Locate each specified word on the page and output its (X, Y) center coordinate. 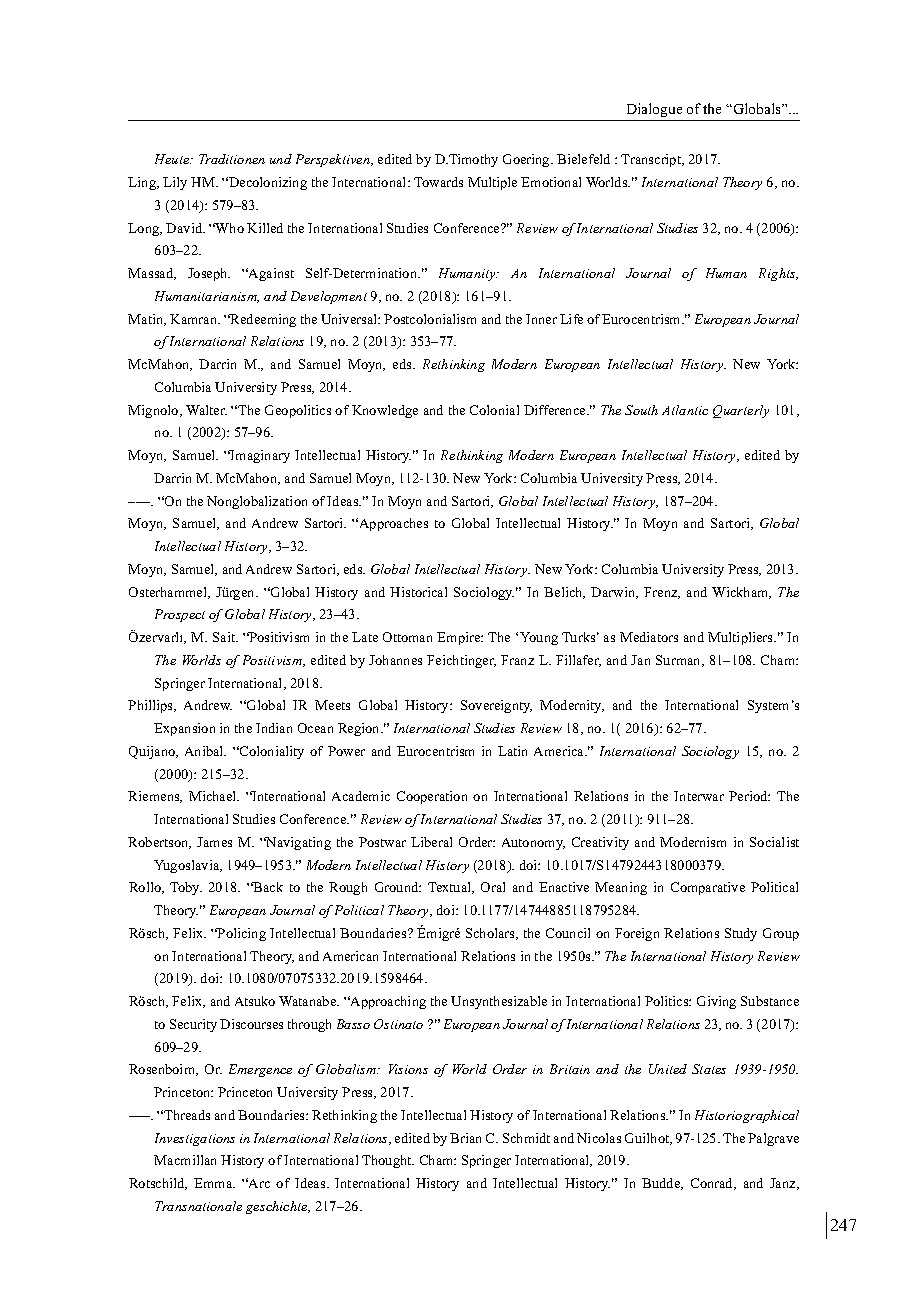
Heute (173, 159)
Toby (186, 888)
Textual (451, 888)
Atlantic (685, 410)
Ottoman (407, 637)
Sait (225, 637)
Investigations (195, 1139)
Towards (438, 182)
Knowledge (385, 411)
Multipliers (741, 638)
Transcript (652, 160)
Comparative (708, 888)
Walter (206, 410)
